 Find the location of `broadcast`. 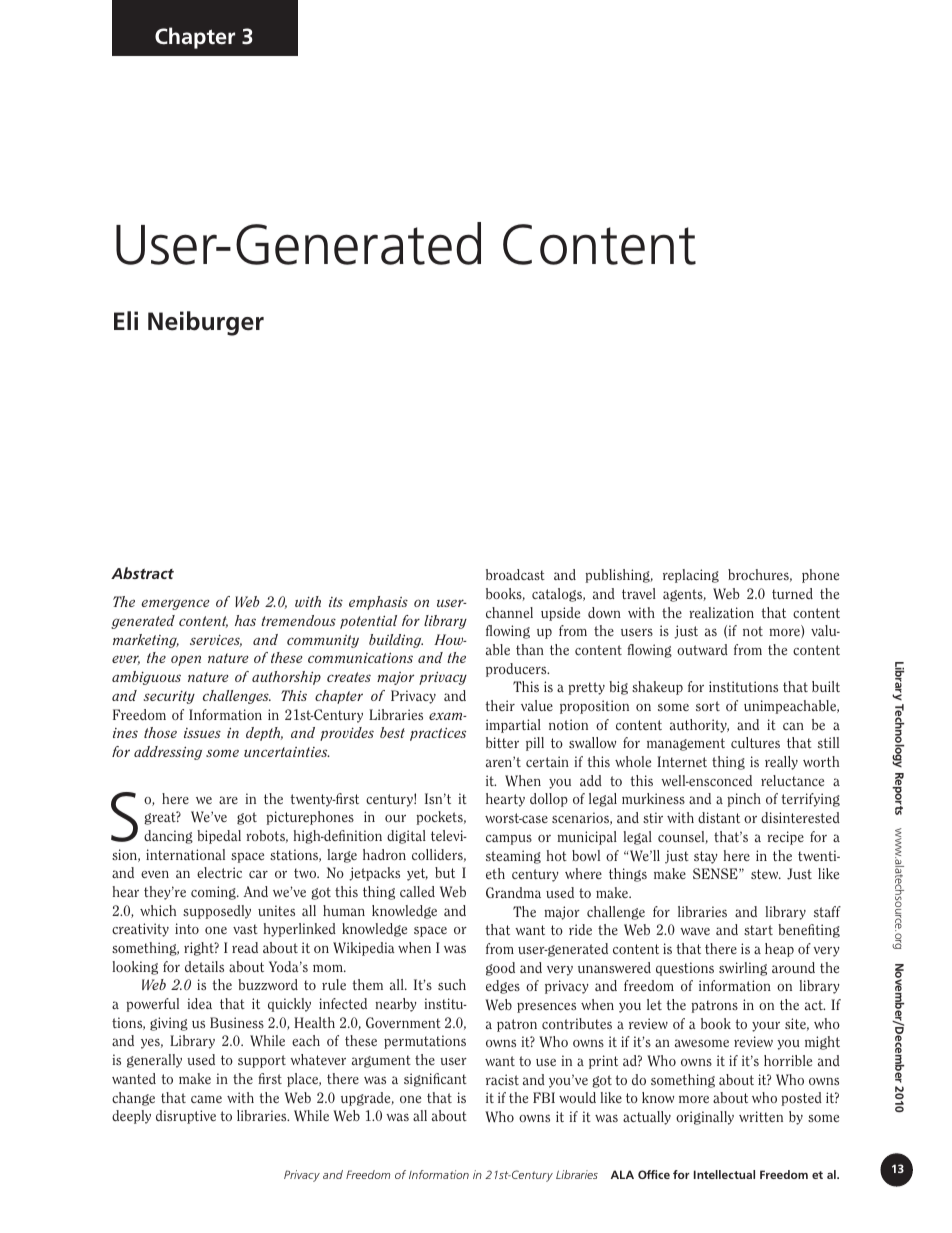

broadcast is located at coordinates (515, 574).
